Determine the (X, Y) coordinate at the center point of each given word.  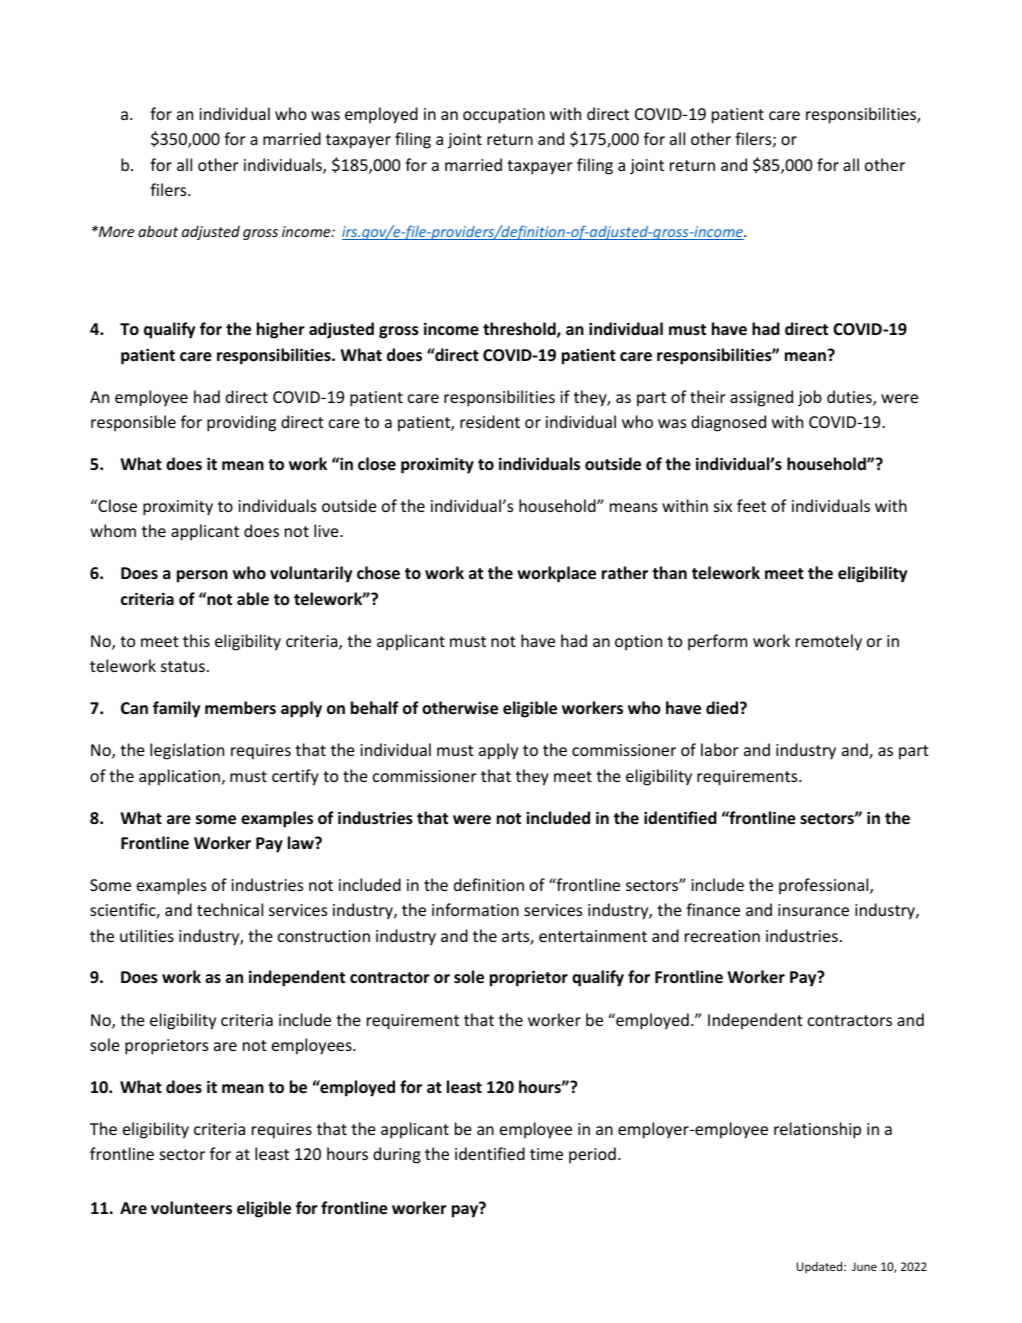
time (546, 1154)
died (723, 707)
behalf (375, 707)
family (176, 709)
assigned (761, 398)
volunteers (191, 1207)
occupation (504, 116)
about (158, 231)
